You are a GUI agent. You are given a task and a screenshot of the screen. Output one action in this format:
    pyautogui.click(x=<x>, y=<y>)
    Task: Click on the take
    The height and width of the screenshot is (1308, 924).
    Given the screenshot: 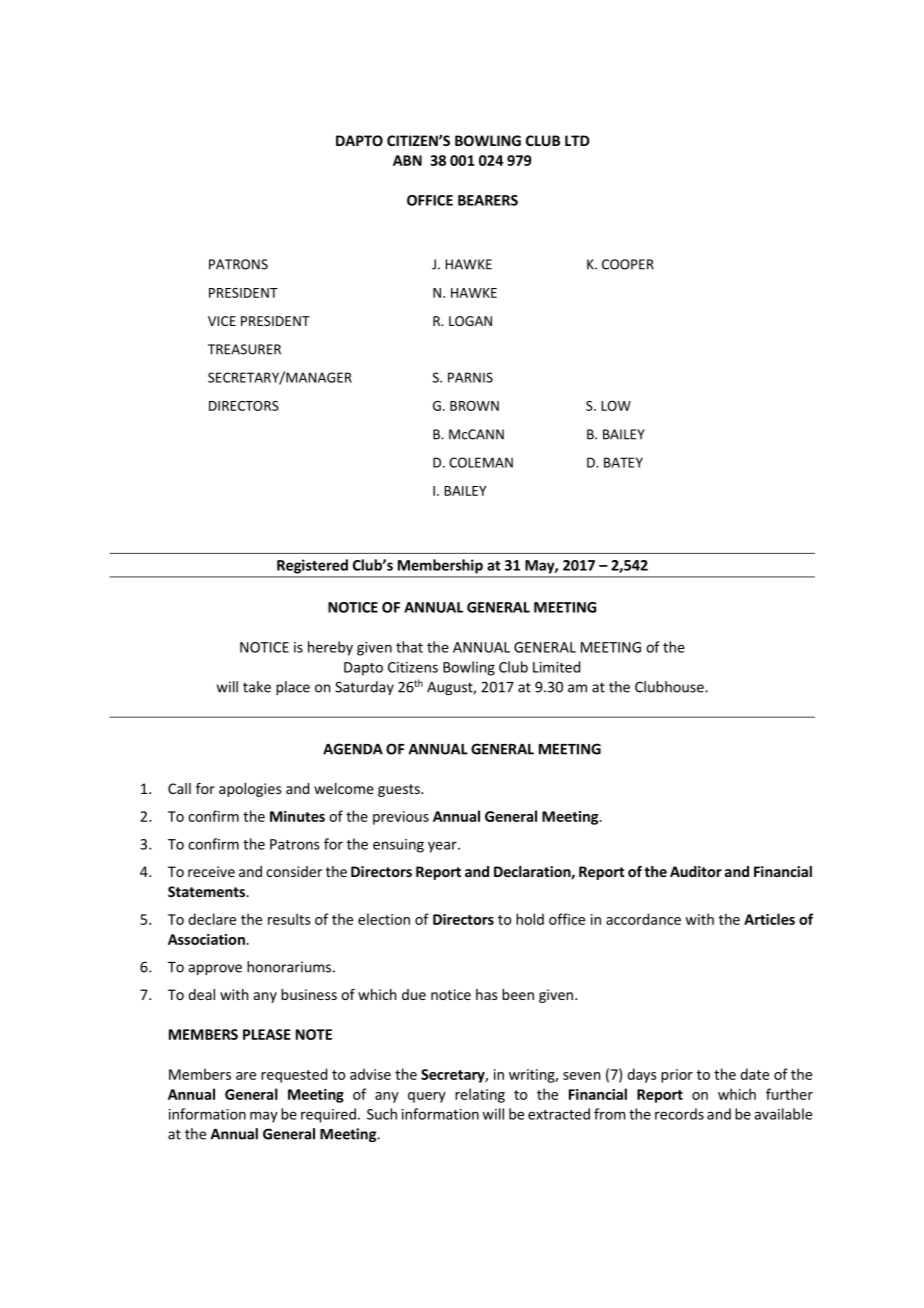 What is the action you would take?
    pyautogui.click(x=257, y=687)
